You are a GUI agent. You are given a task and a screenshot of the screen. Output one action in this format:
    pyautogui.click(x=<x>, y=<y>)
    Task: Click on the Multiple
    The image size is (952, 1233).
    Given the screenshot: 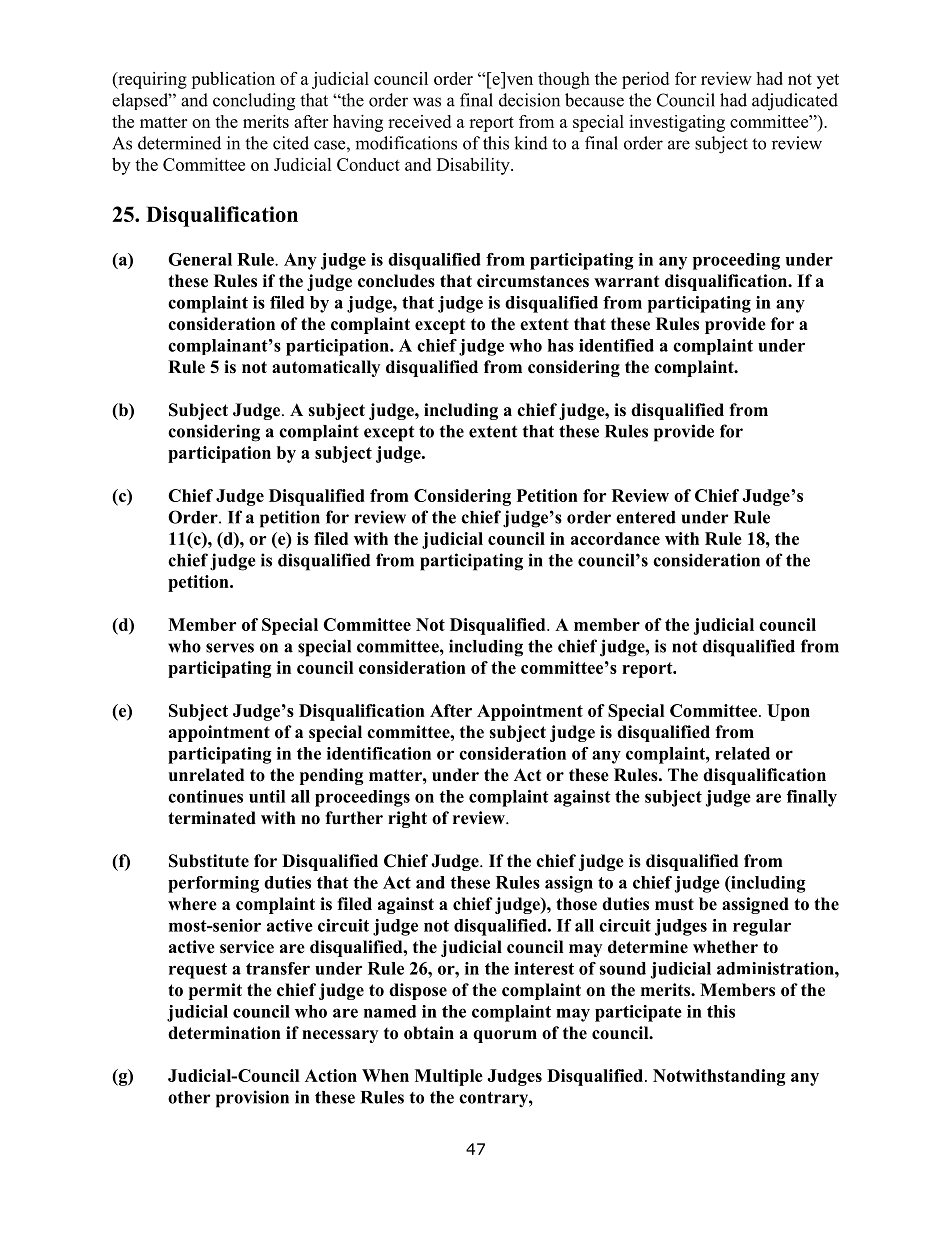 What is the action you would take?
    pyautogui.click(x=449, y=1077)
